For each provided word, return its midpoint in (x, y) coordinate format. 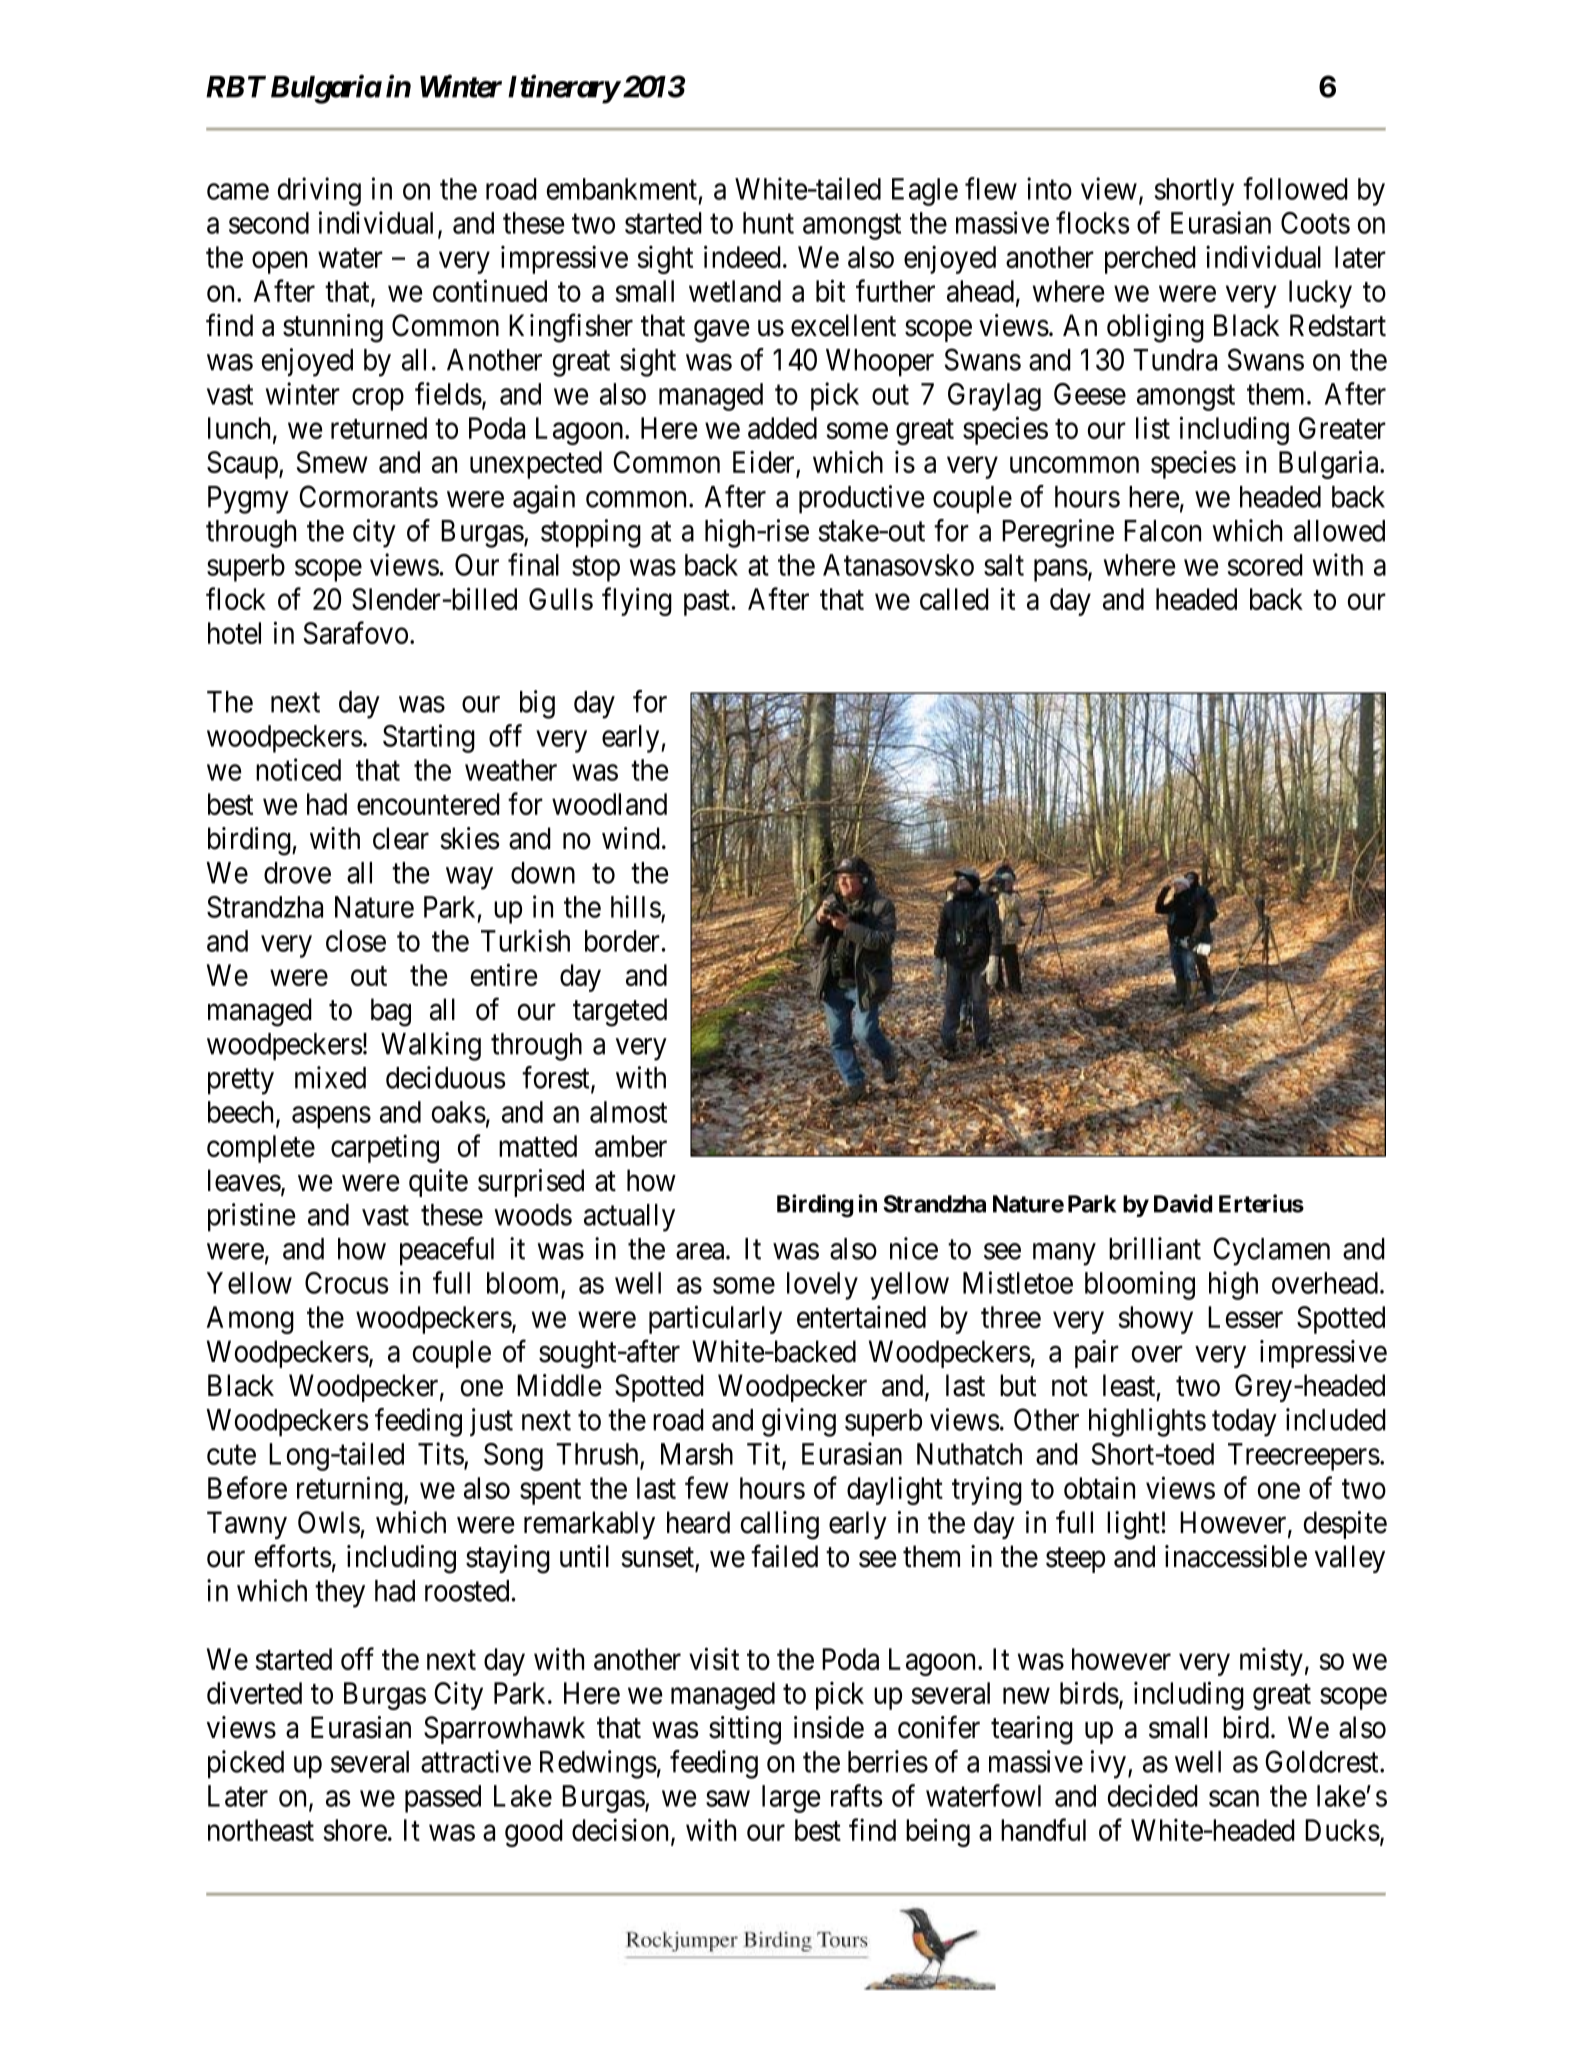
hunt (768, 223)
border (622, 941)
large (791, 1799)
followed (1295, 188)
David (1183, 1203)
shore (355, 1830)
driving (319, 191)
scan (1234, 1799)
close (356, 941)
